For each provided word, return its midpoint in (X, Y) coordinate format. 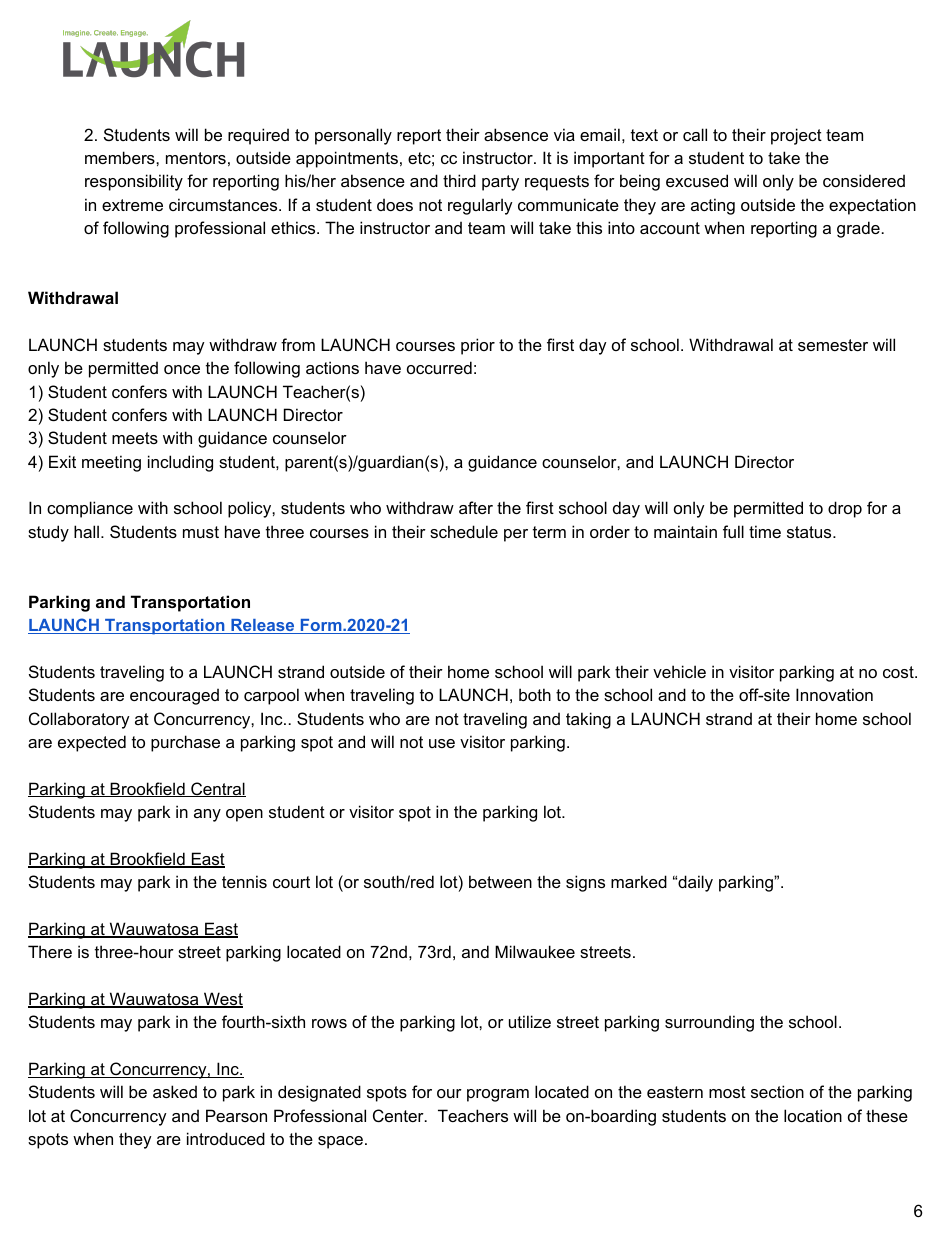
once (182, 369)
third (459, 180)
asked (175, 1091)
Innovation (834, 694)
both (535, 694)
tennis (244, 881)
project (796, 136)
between (500, 881)
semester (833, 345)
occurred (439, 367)
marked (639, 881)
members (121, 157)
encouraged (174, 696)
